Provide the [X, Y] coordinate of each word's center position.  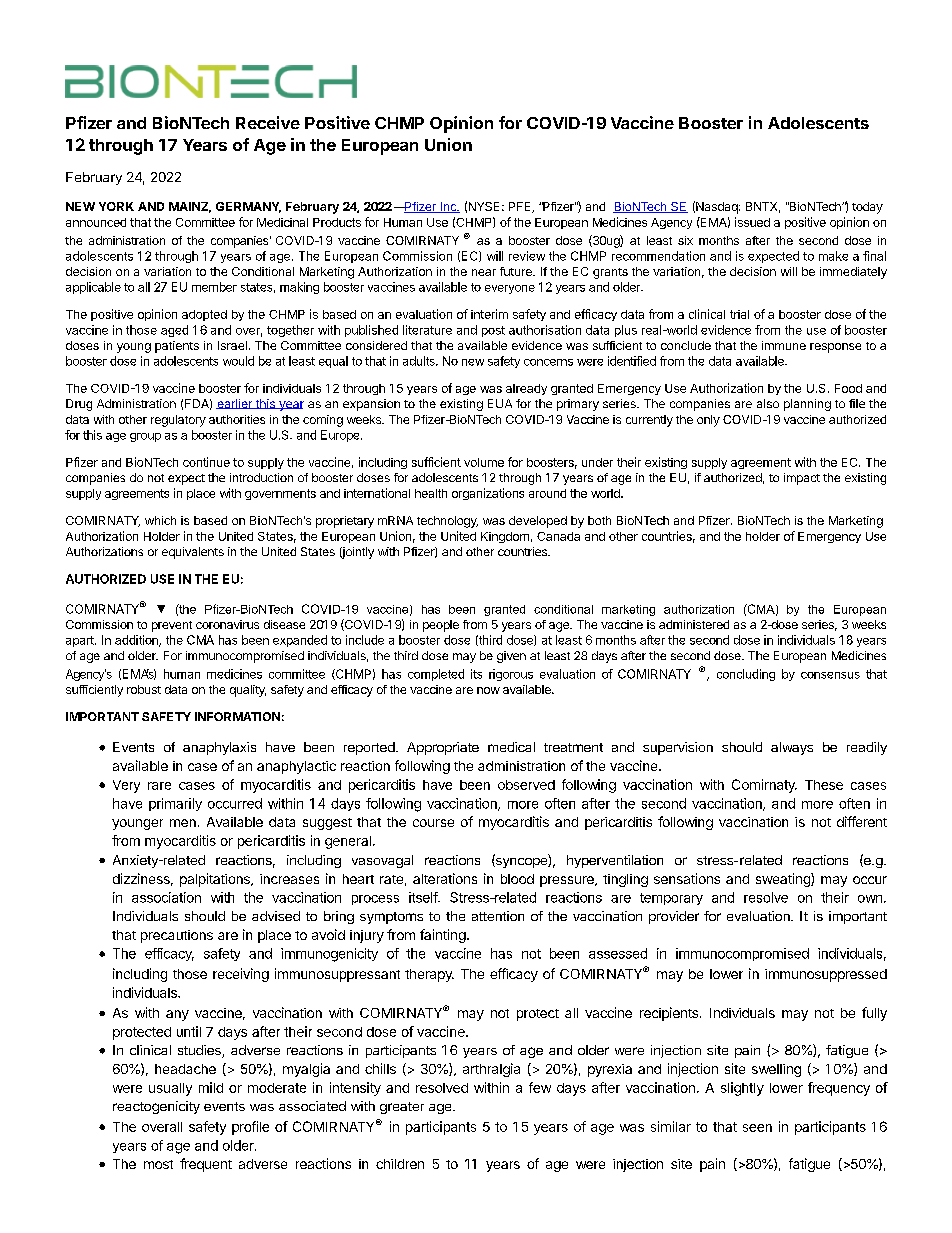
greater [402, 1108]
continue [206, 462]
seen [757, 1128]
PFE [521, 207]
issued [752, 222]
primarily [175, 804]
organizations [488, 494]
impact [802, 479]
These [824, 785]
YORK [116, 206]
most [158, 1164]
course [433, 823]
